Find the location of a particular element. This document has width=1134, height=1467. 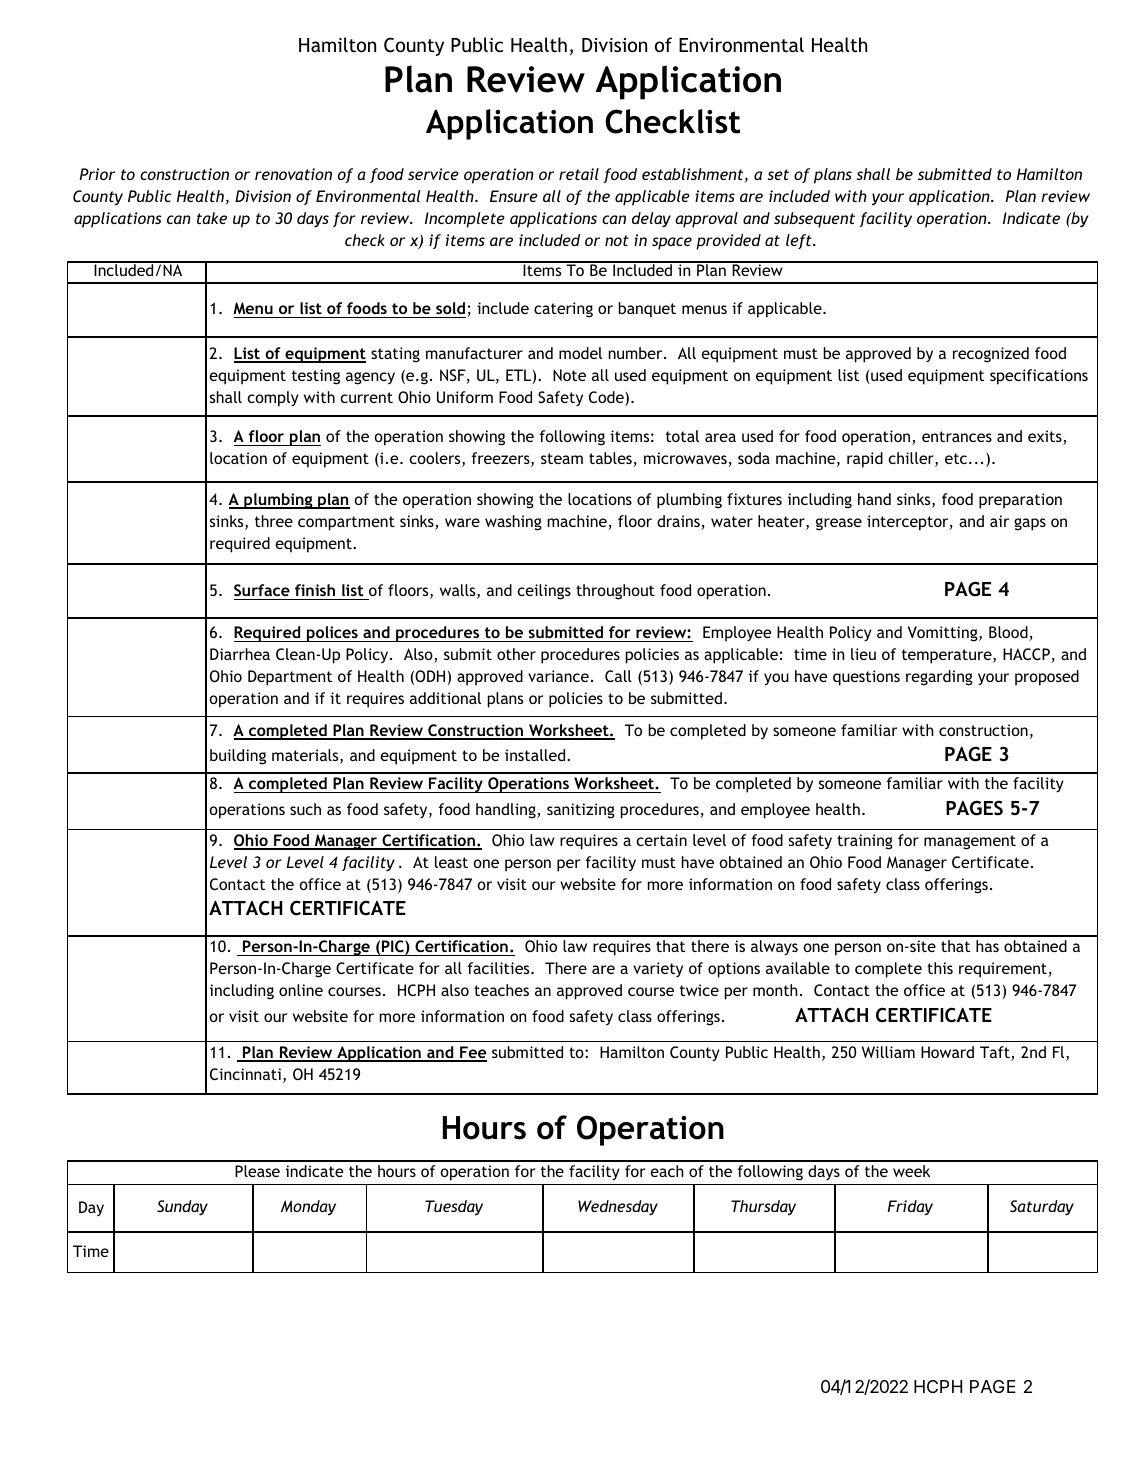

Wednesday is located at coordinates (618, 1208).
